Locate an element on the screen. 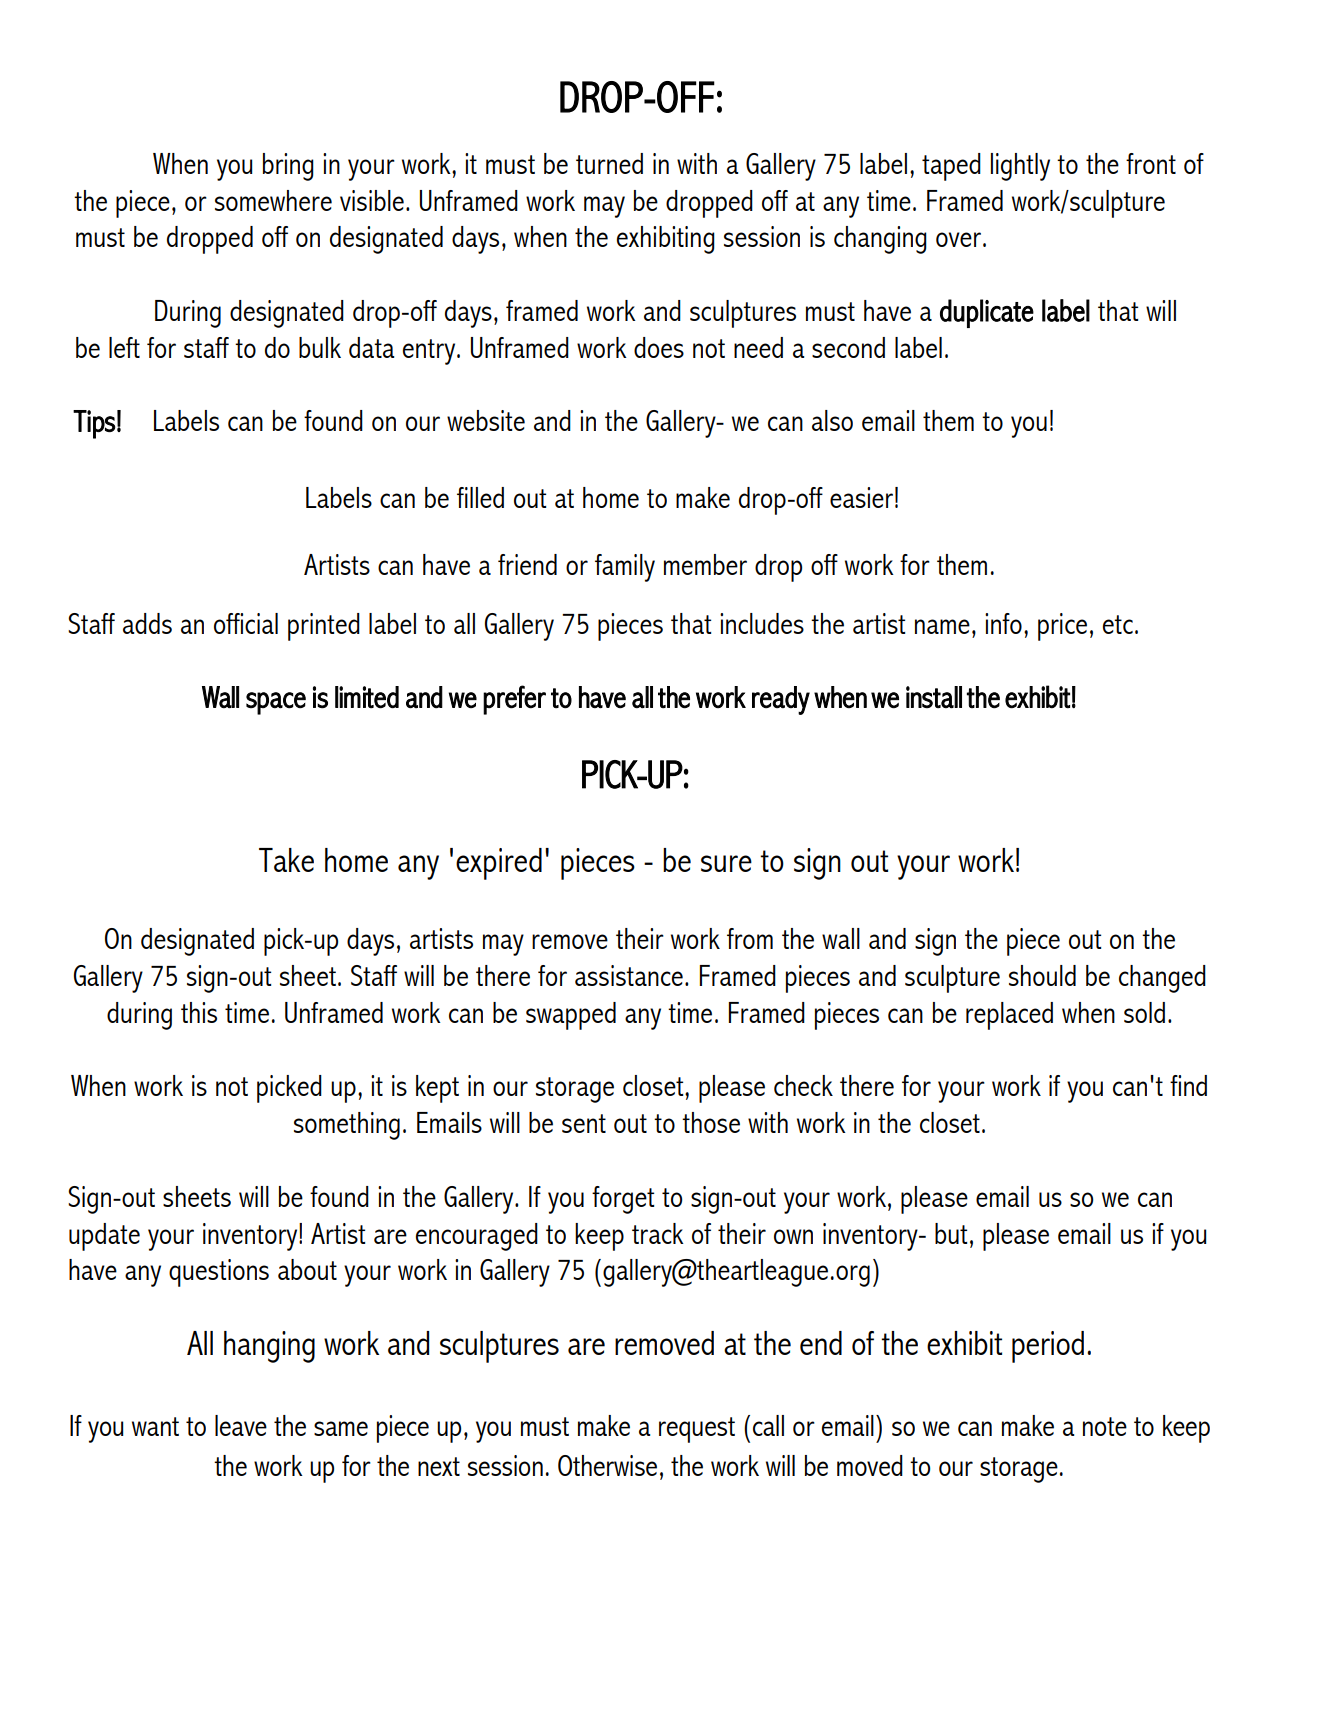 Image resolution: width=1340 pixels, height=1735 pixels. price is located at coordinates (1062, 627).
